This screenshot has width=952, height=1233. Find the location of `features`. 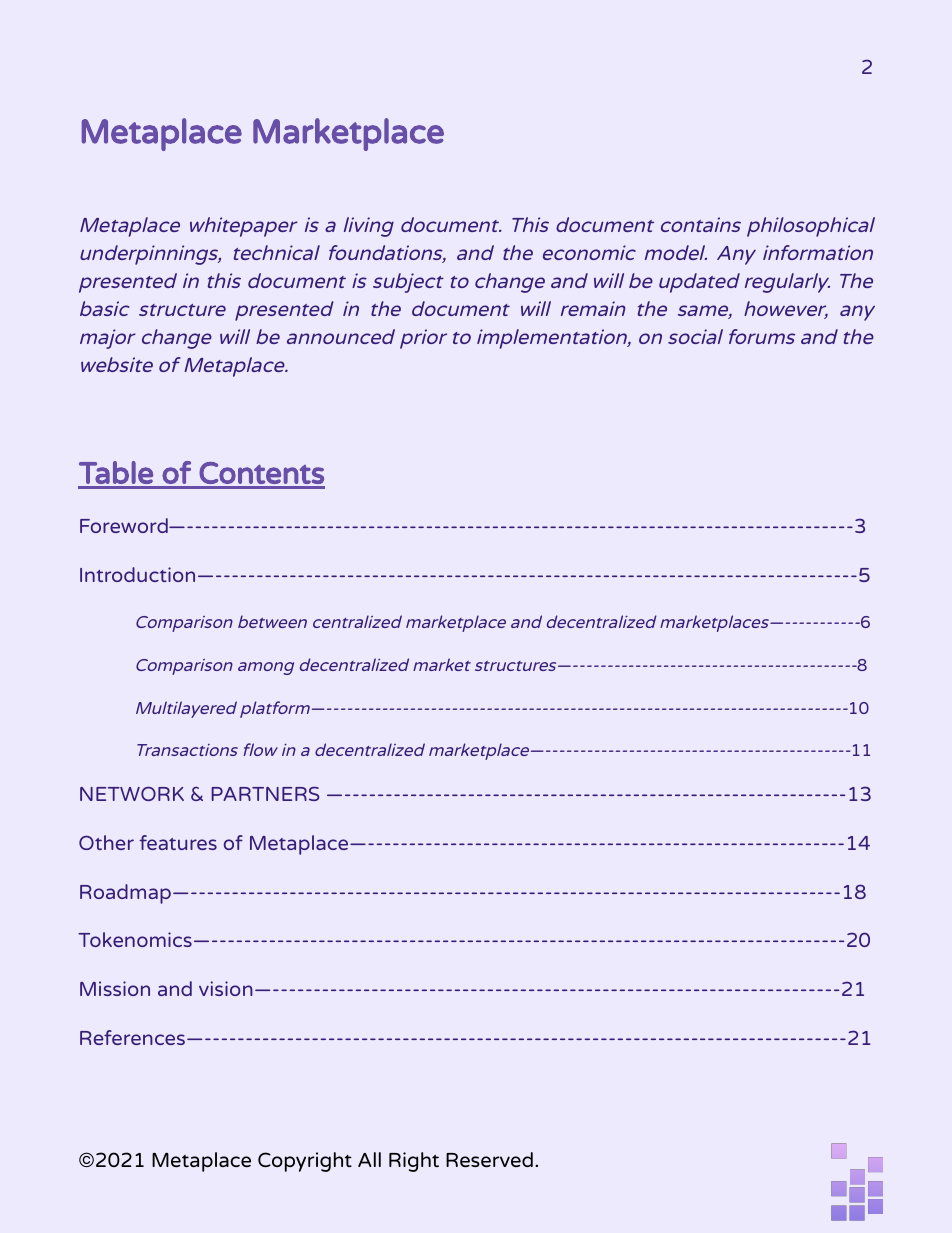

features is located at coordinates (178, 842).
